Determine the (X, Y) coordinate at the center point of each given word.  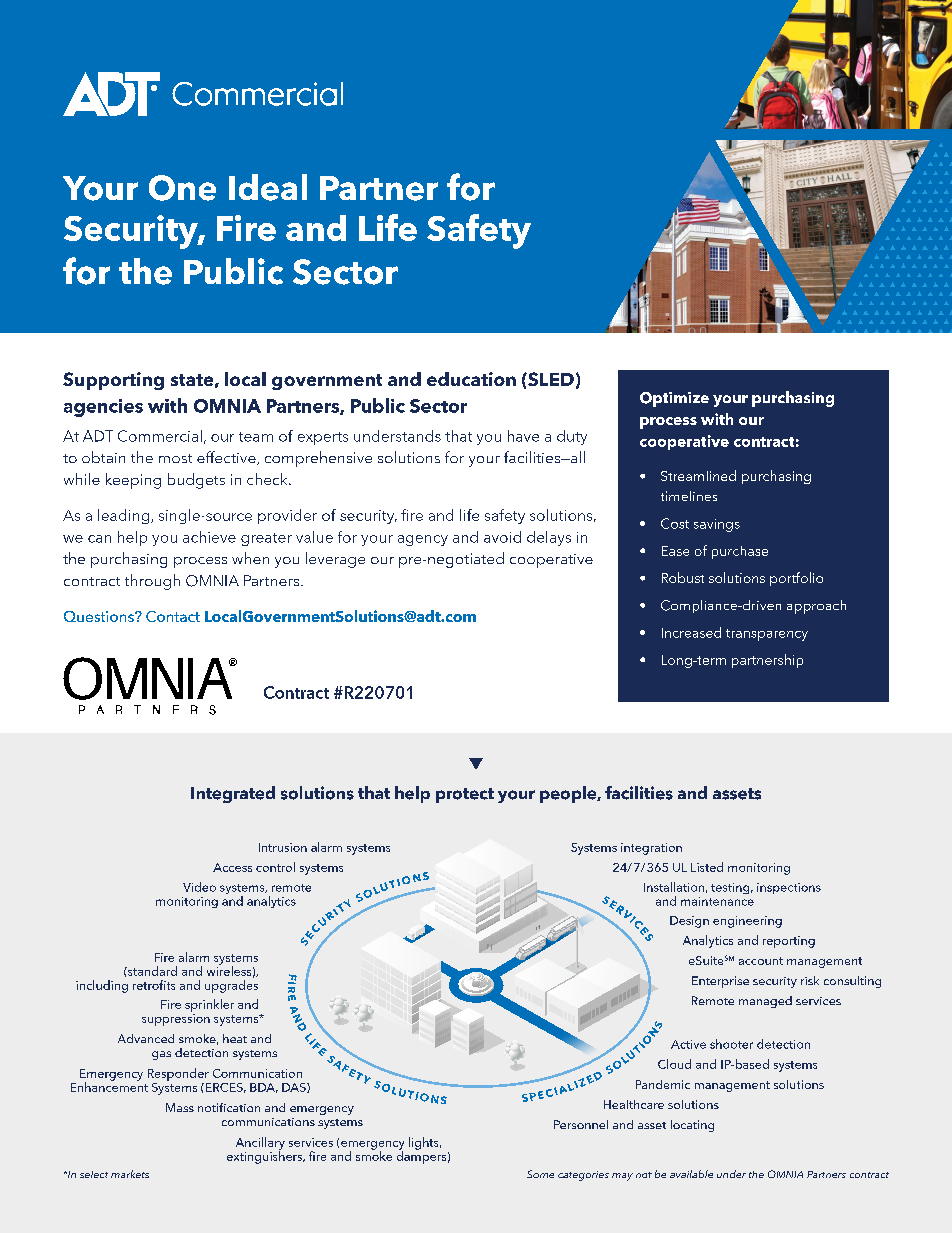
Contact (173, 616)
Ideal (268, 187)
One (182, 188)
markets (130, 1174)
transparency (767, 635)
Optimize (674, 399)
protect (465, 795)
